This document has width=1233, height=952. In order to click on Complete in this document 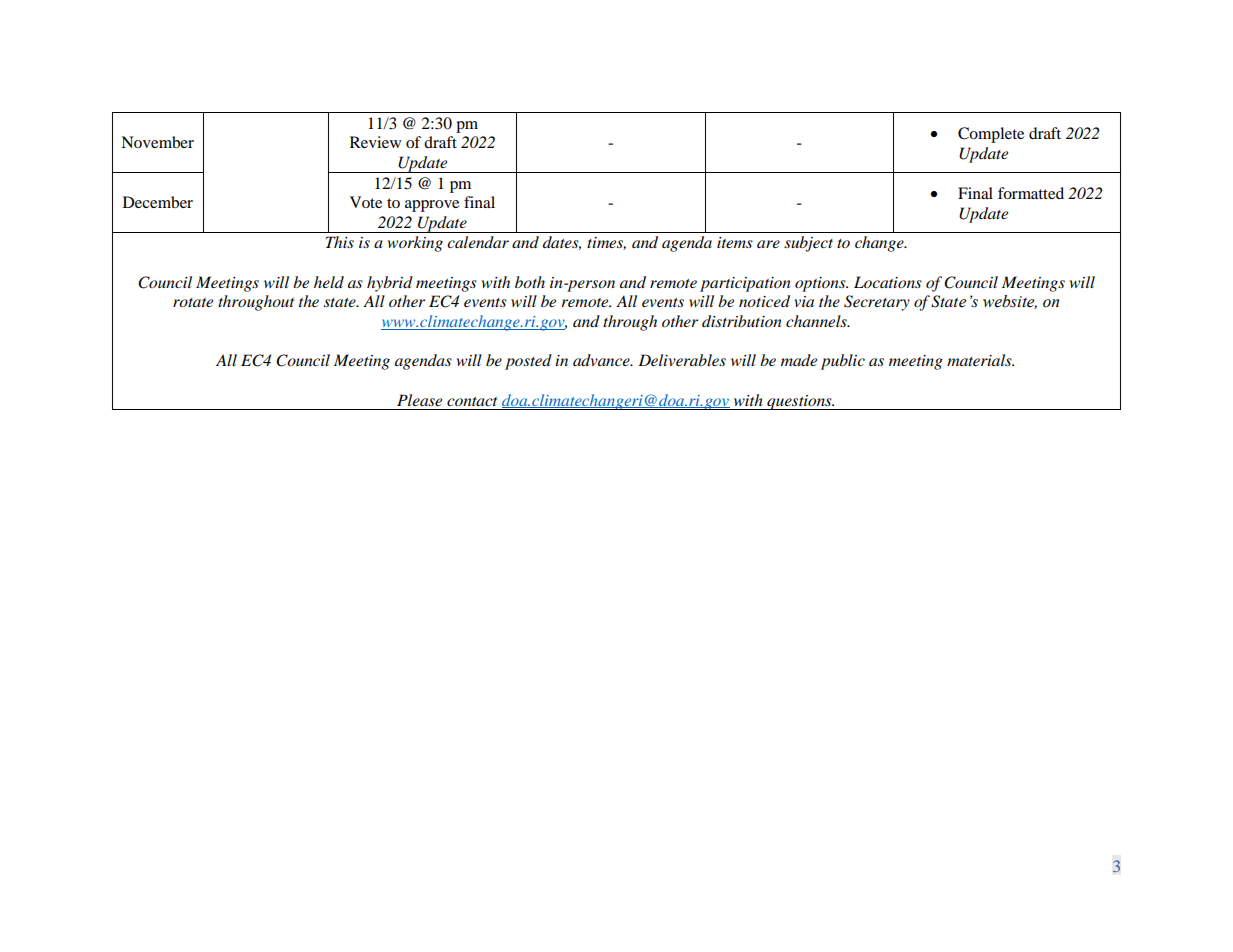, I will do `click(991, 135)`.
